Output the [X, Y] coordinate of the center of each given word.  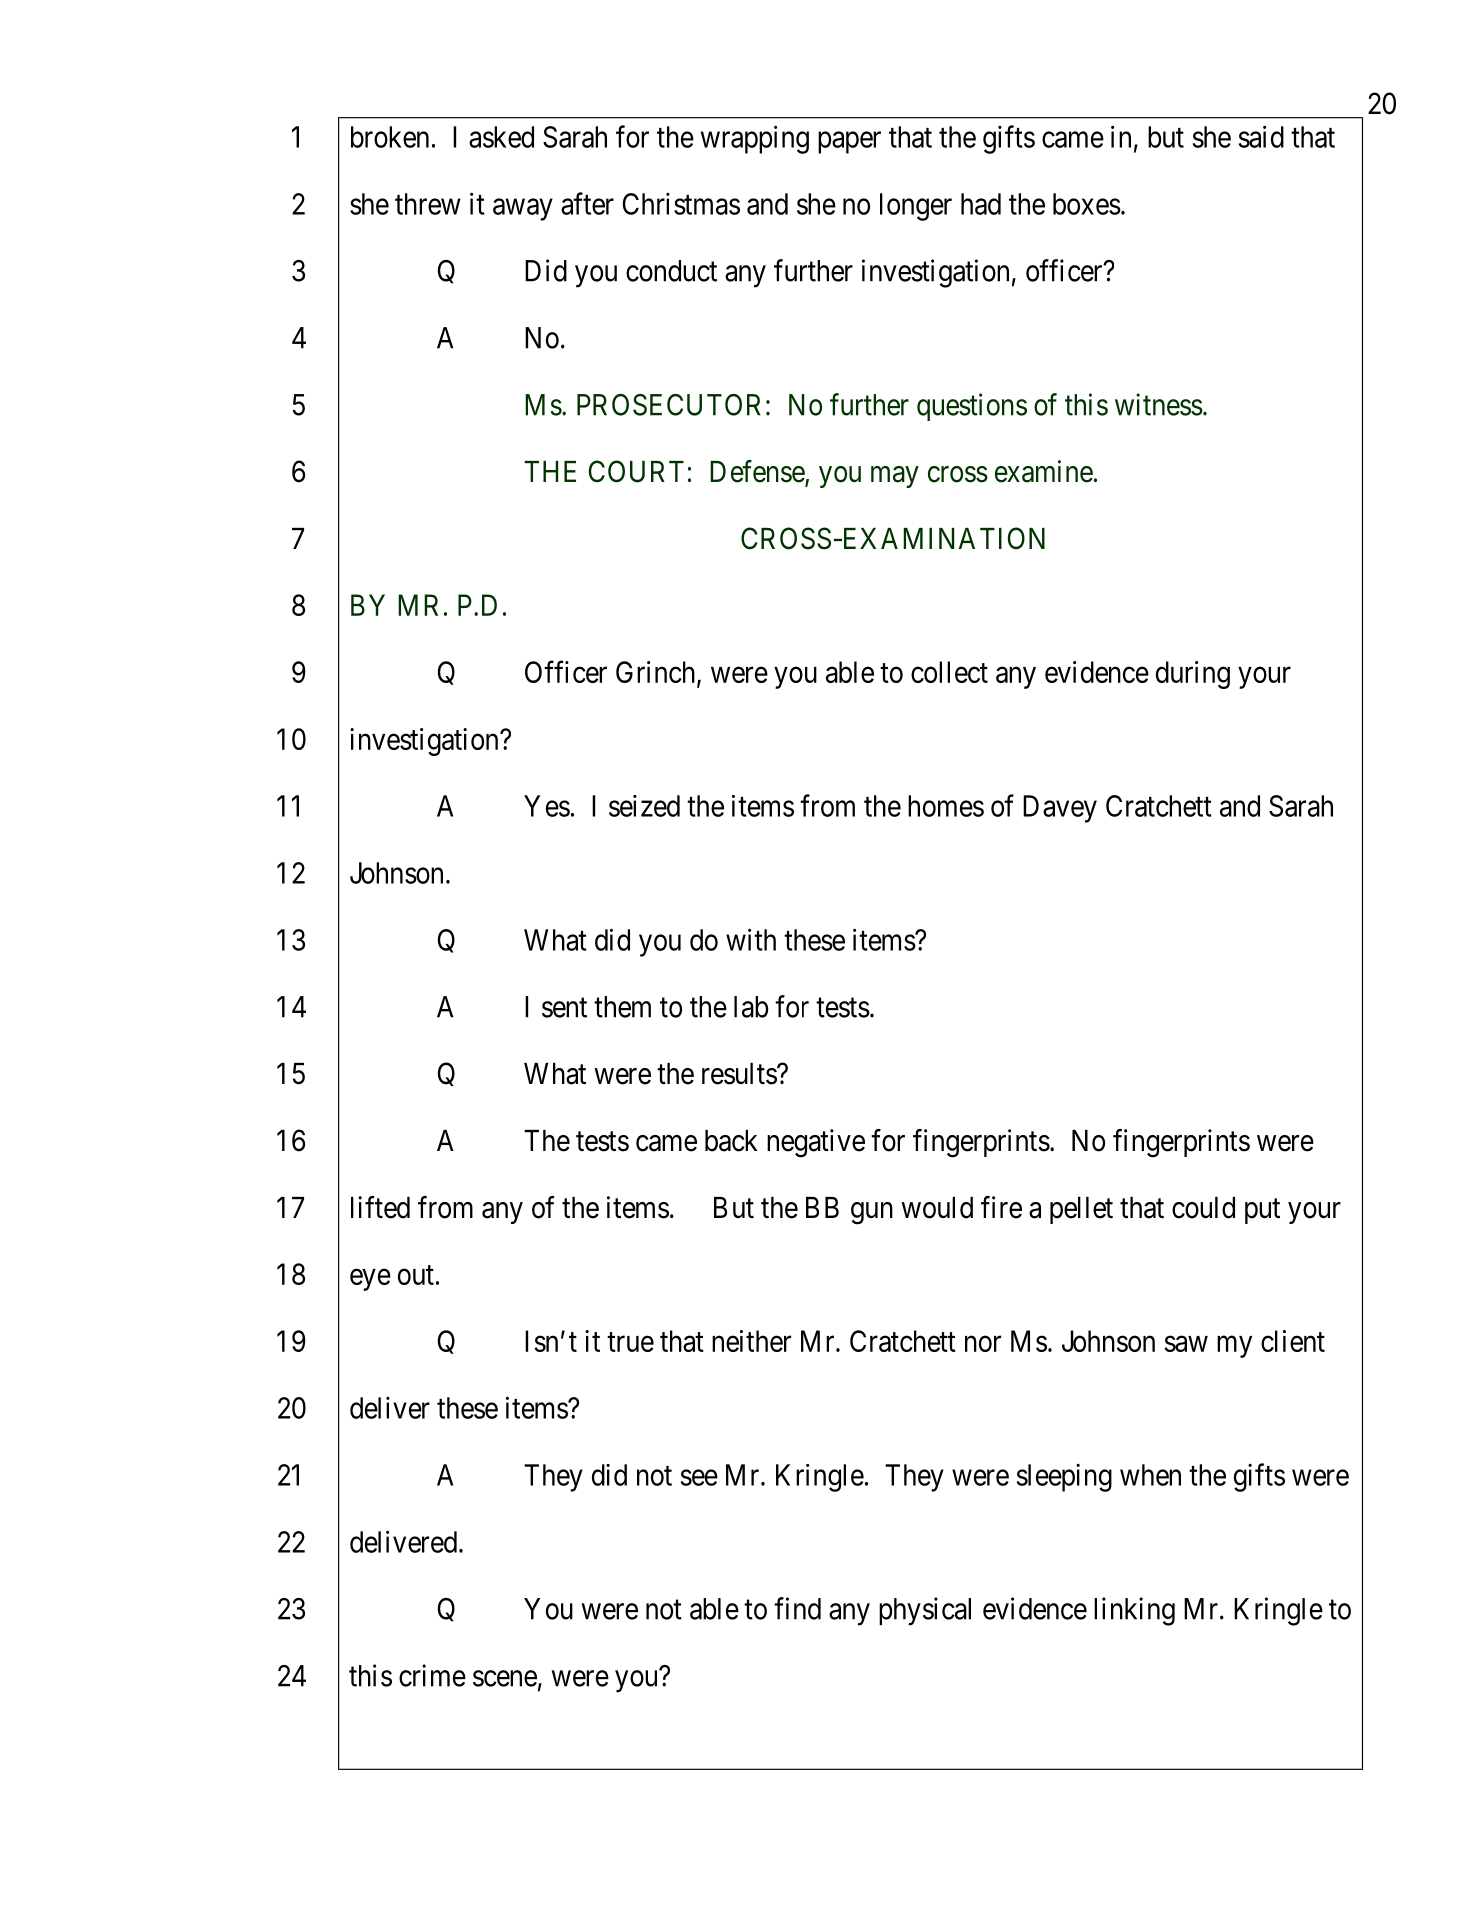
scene [505, 1678]
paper [849, 143]
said [1261, 136]
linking [1134, 1611]
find [797, 1608]
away [523, 210]
